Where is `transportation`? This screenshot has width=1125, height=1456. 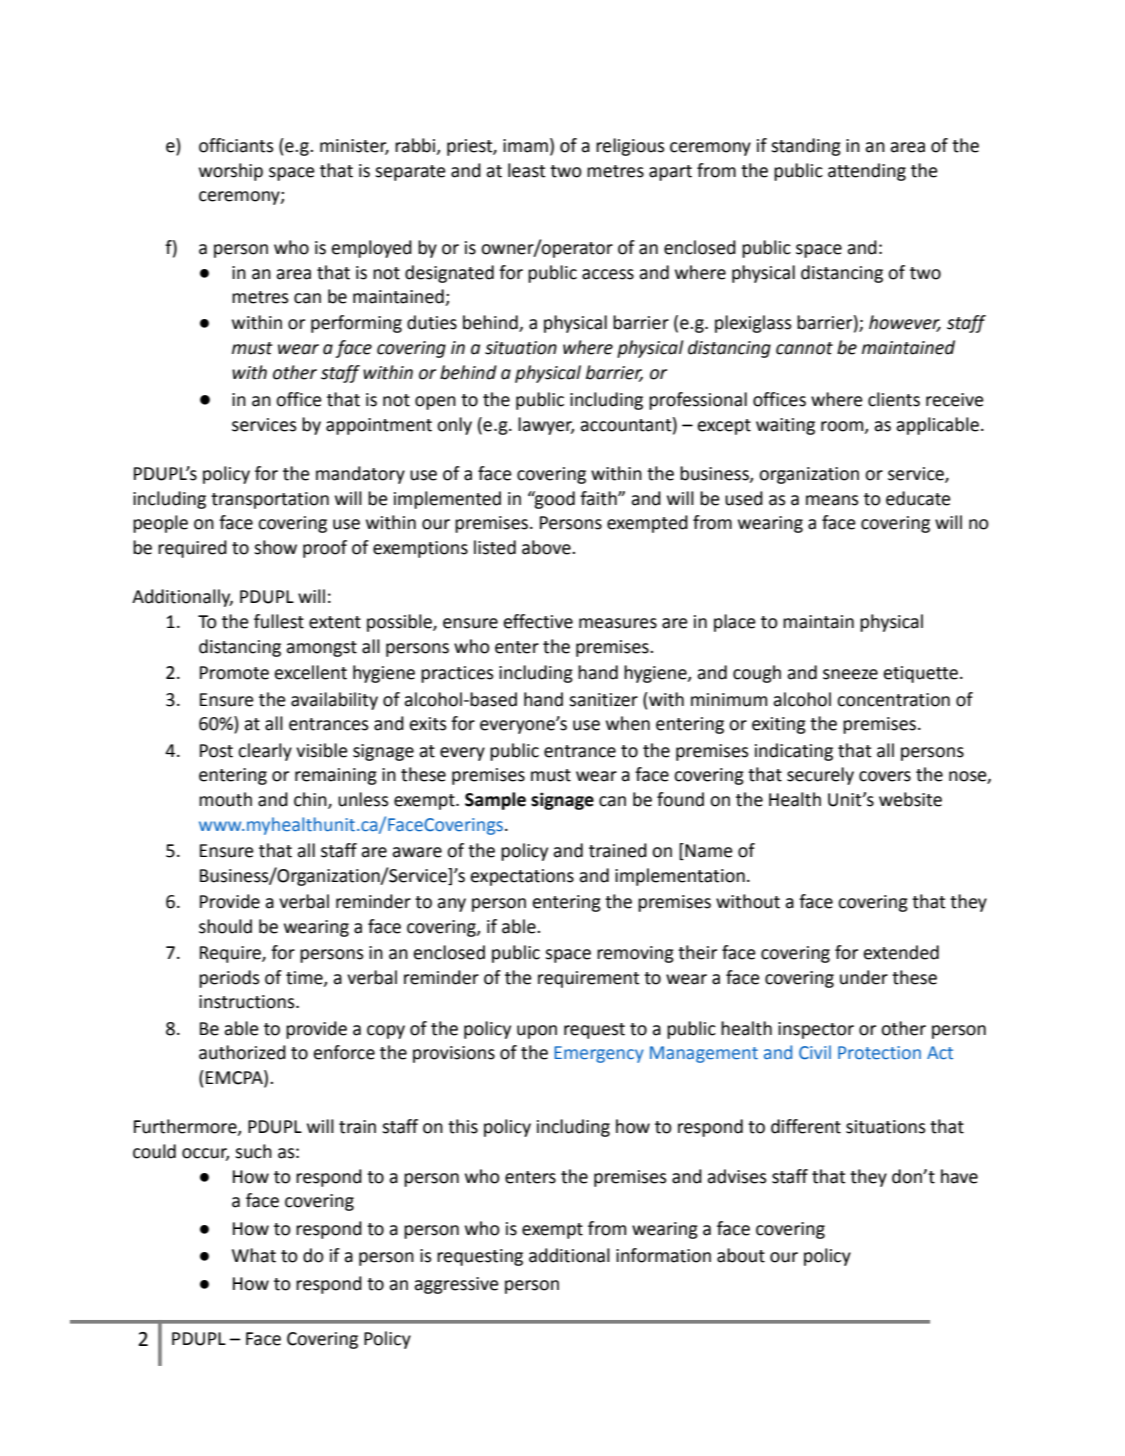 transportation is located at coordinates (270, 500).
